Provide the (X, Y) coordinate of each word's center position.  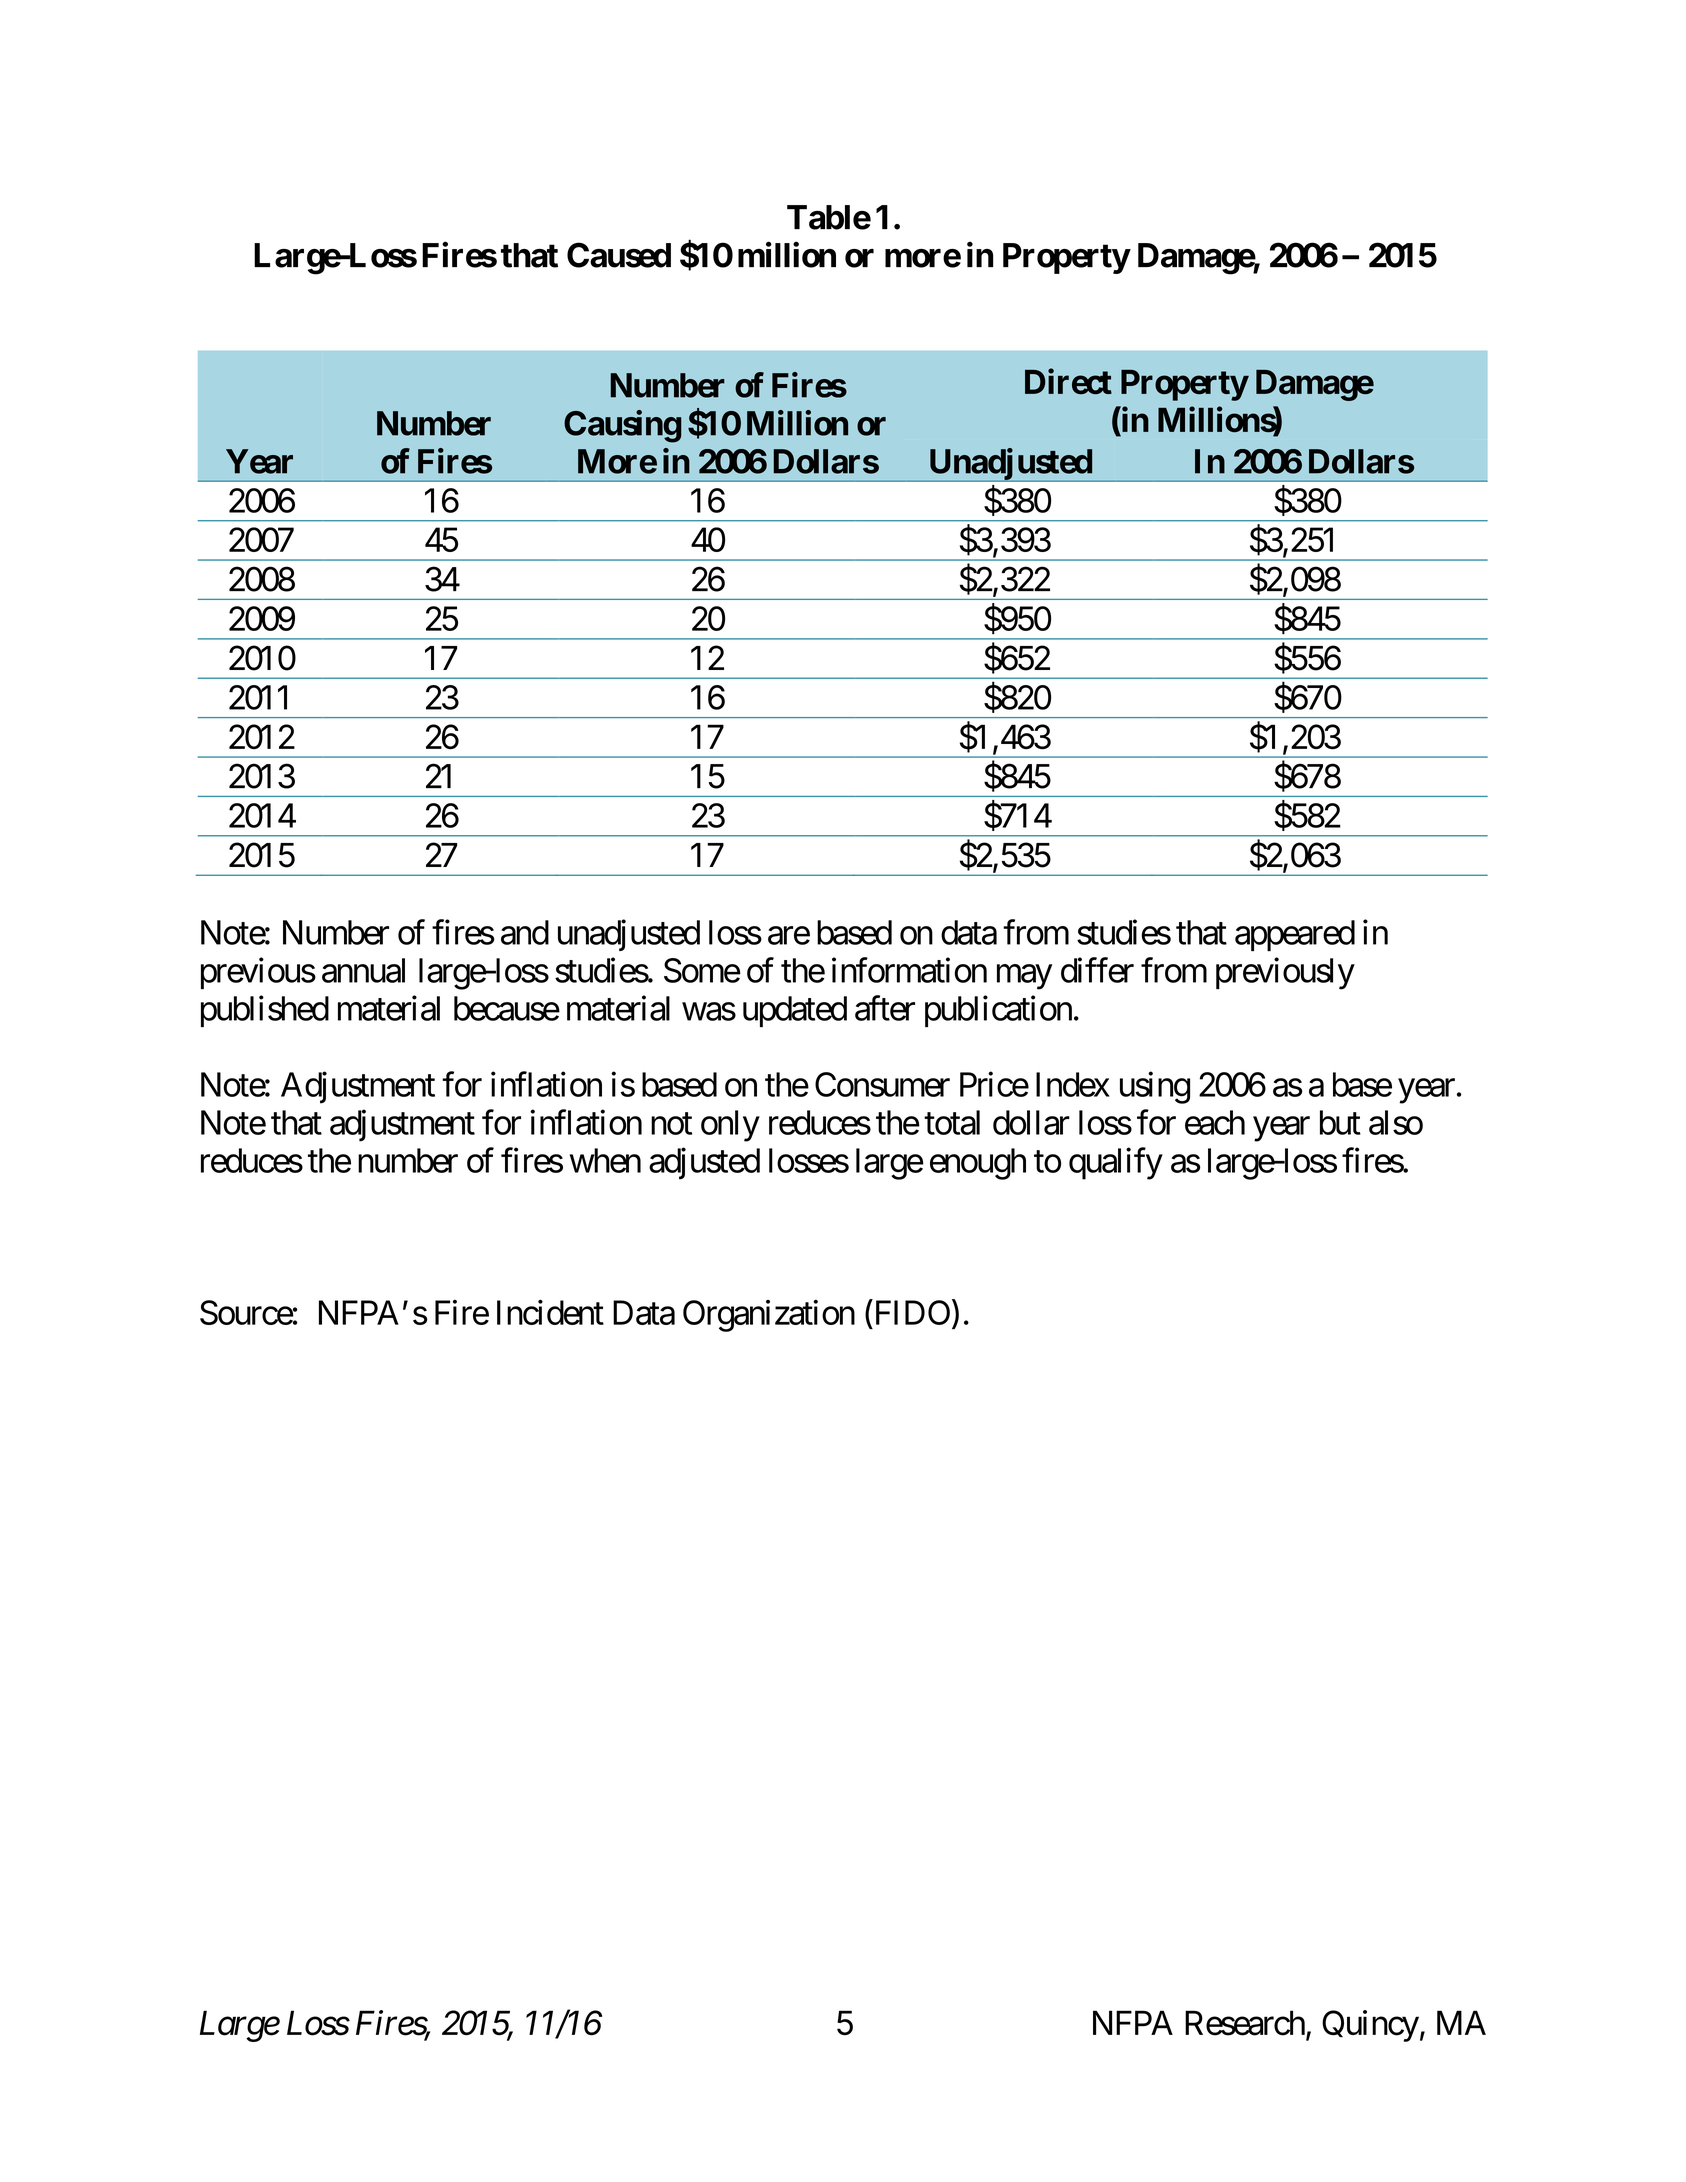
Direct (1068, 381)
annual (363, 970)
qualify (1116, 1163)
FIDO (910, 1313)
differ (1097, 970)
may (1024, 977)
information (909, 970)
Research (1245, 2023)
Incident (550, 1312)
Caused (619, 255)
